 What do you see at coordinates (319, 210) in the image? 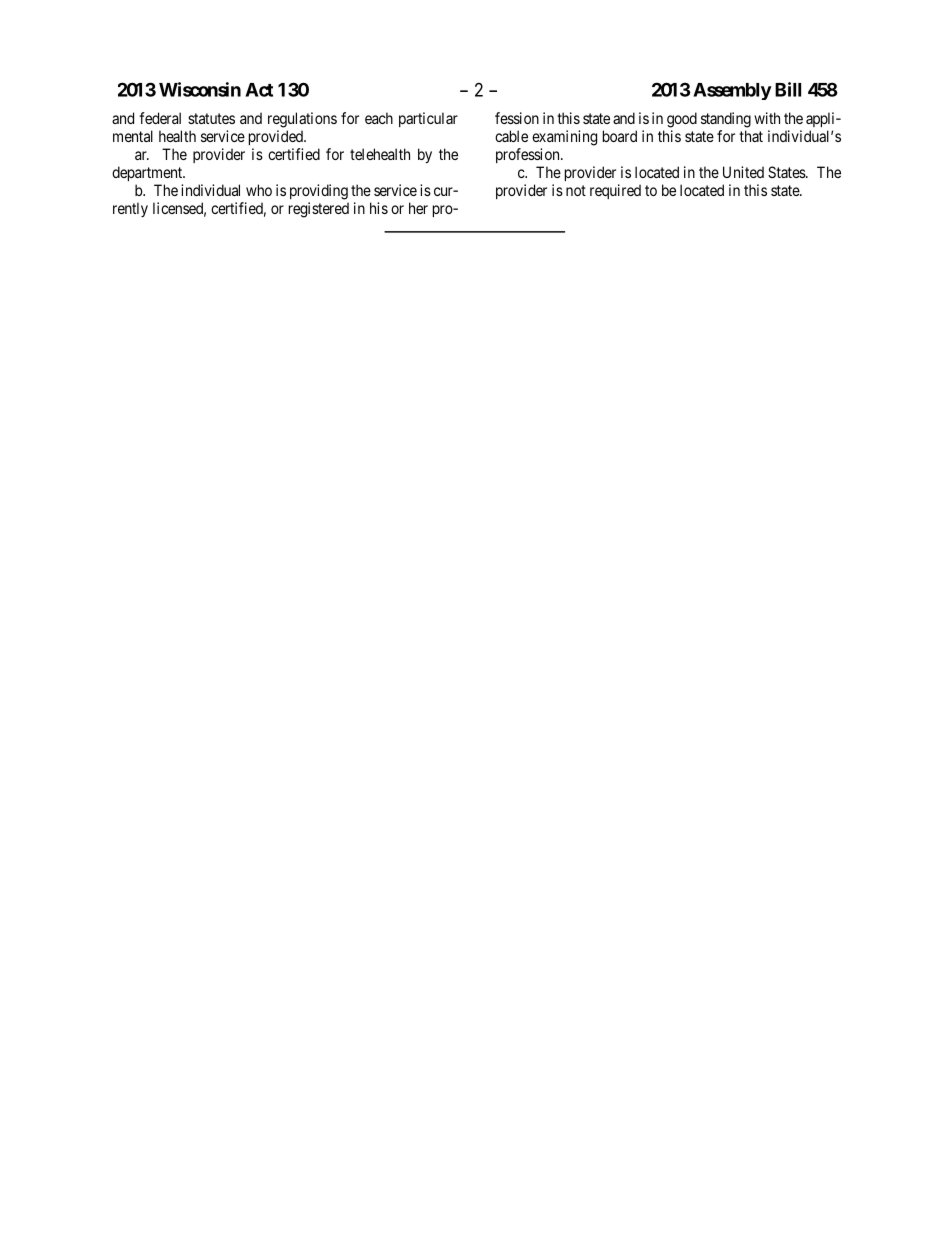
I see `registered` at bounding box center [319, 210].
